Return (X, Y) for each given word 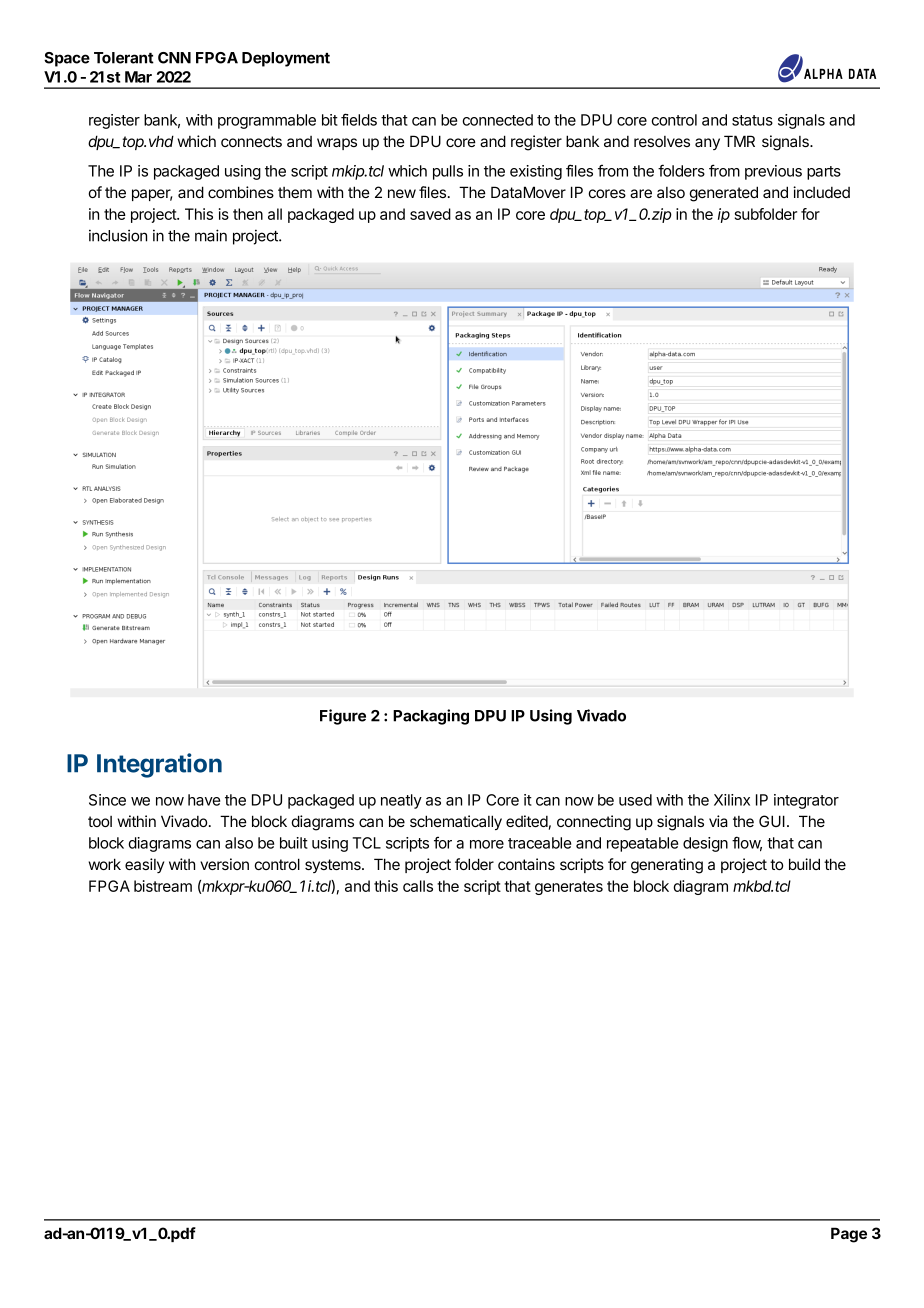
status (752, 120)
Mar (138, 77)
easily (144, 865)
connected (497, 120)
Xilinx (732, 800)
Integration (159, 765)
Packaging (431, 717)
